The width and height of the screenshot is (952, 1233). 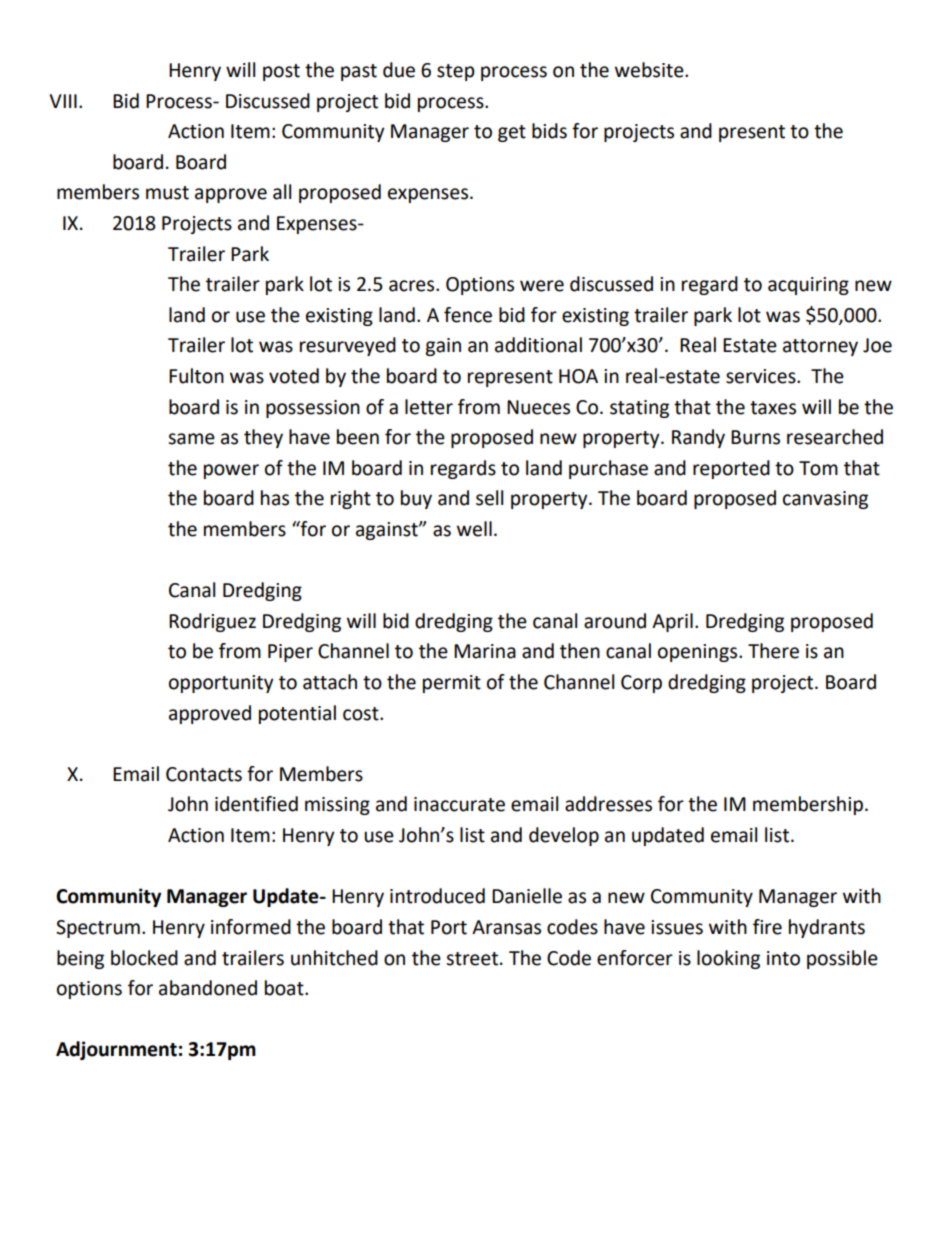 I want to click on website, so click(x=650, y=70).
